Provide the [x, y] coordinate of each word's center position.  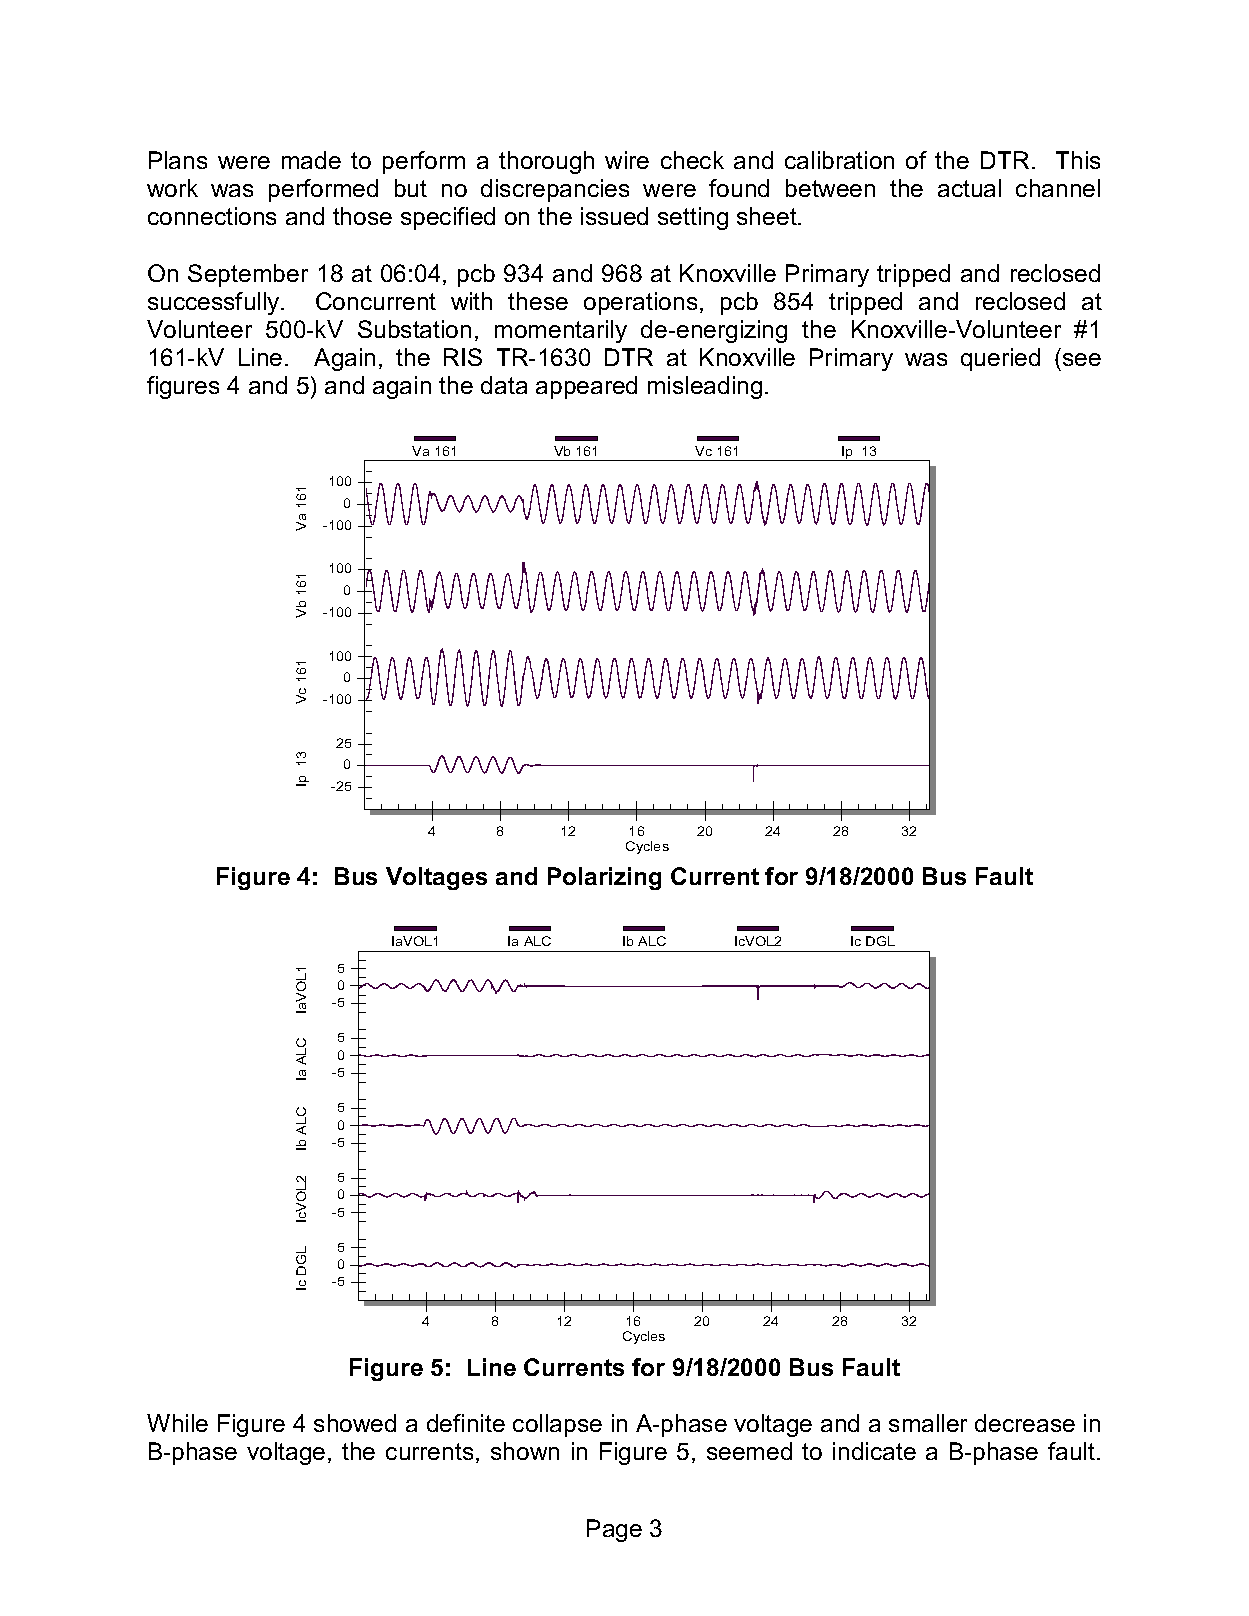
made [311, 160]
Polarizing [604, 878]
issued [614, 216]
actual [969, 188]
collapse [557, 1425]
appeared [586, 387]
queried [1000, 359]
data [504, 385]
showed [355, 1423]
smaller [928, 1423]
